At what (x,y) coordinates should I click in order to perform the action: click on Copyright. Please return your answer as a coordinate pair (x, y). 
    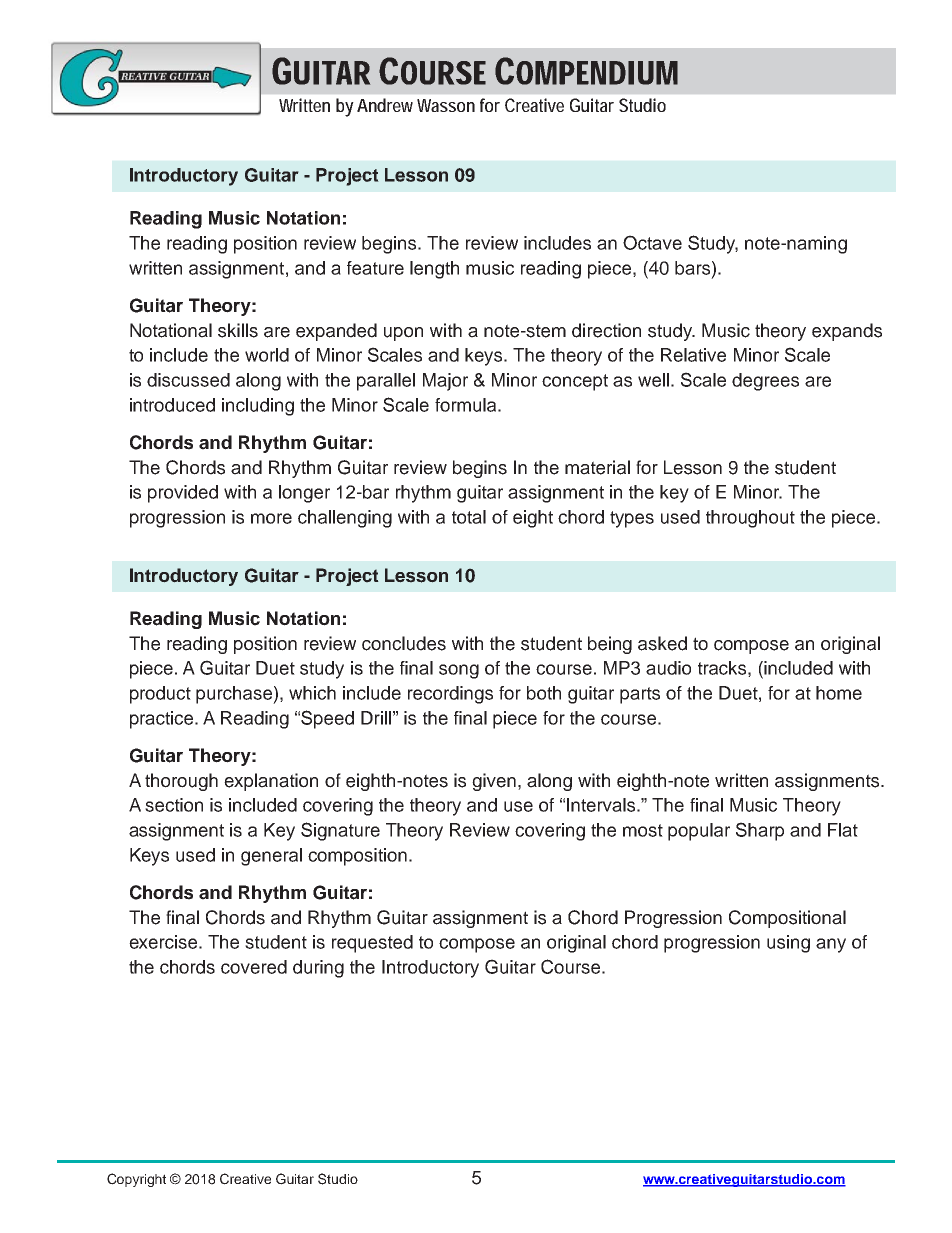
    Looking at the image, I should click on (136, 1180).
